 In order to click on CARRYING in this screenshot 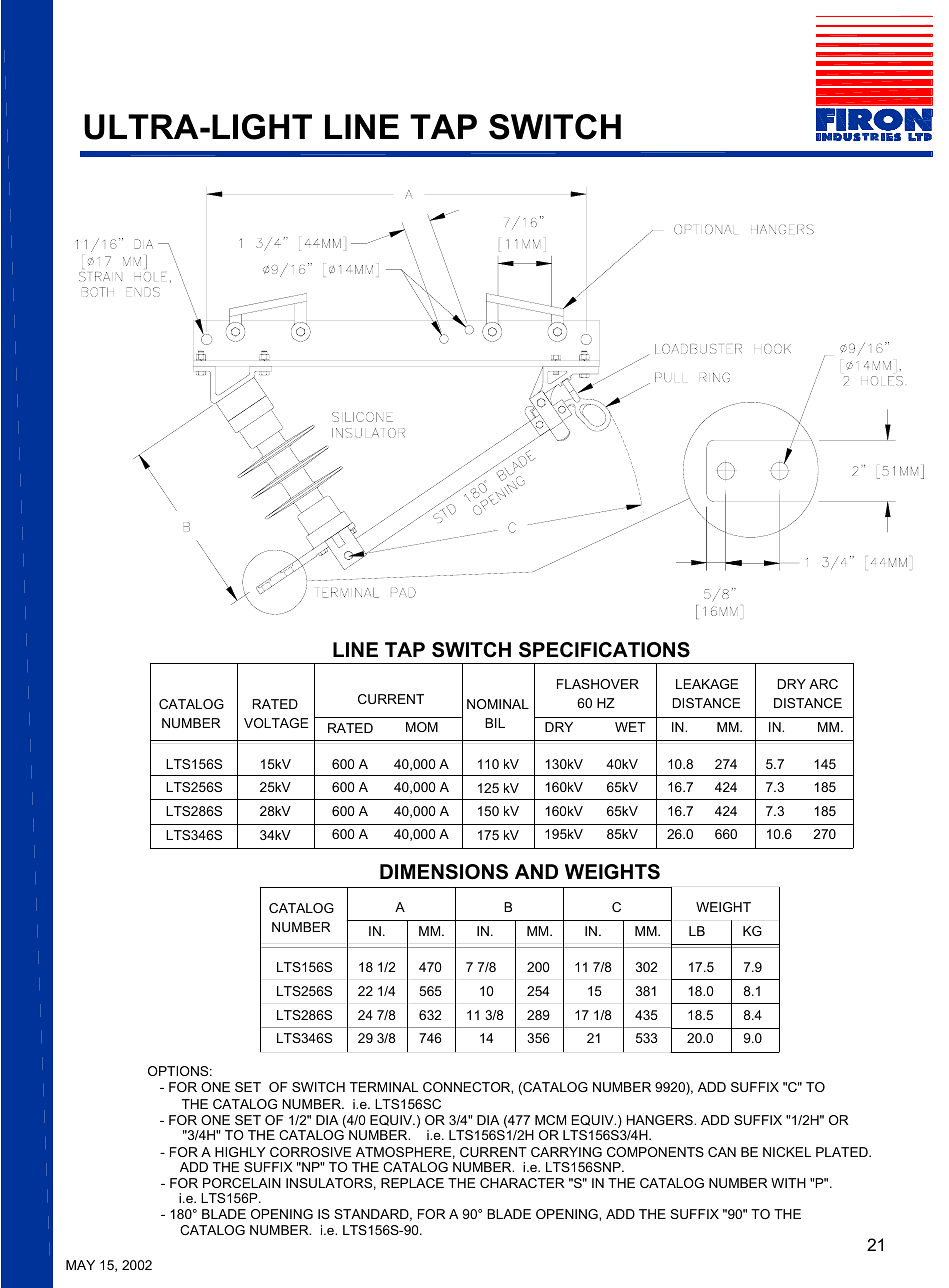, I will do `click(566, 1152)`.
